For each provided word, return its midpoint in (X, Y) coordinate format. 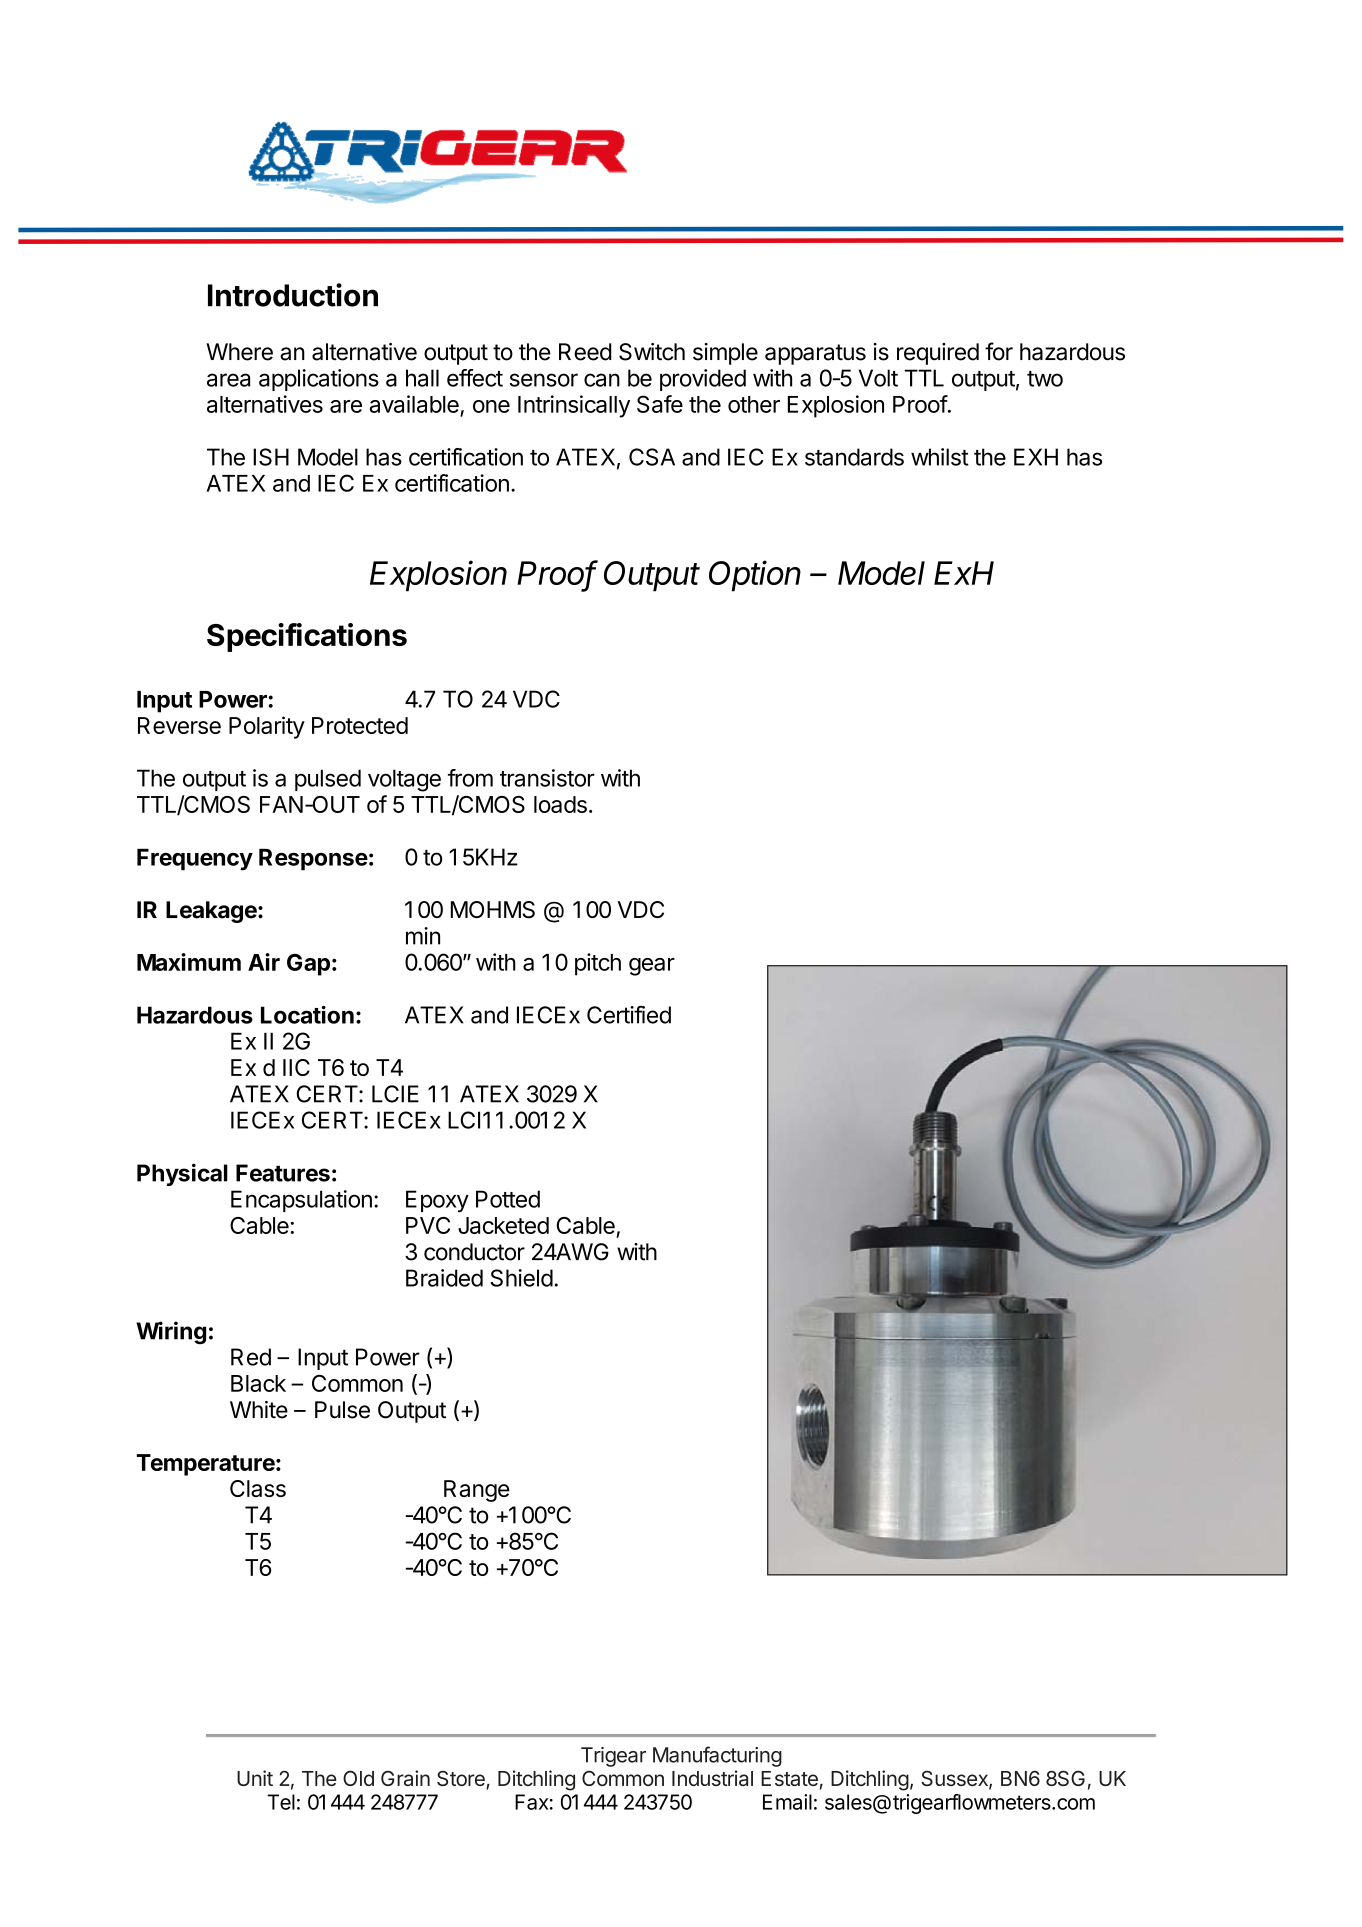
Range (477, 1491)
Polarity (267, 727)
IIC (296, 1067)
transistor (547, 778)
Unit (255, 1778)
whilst (940, 457)
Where (239, 352)
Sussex (955, 1779)
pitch (598, 964)
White (259, 1410)
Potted (508, 1199)
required (938, 354)
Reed (585, 352)
